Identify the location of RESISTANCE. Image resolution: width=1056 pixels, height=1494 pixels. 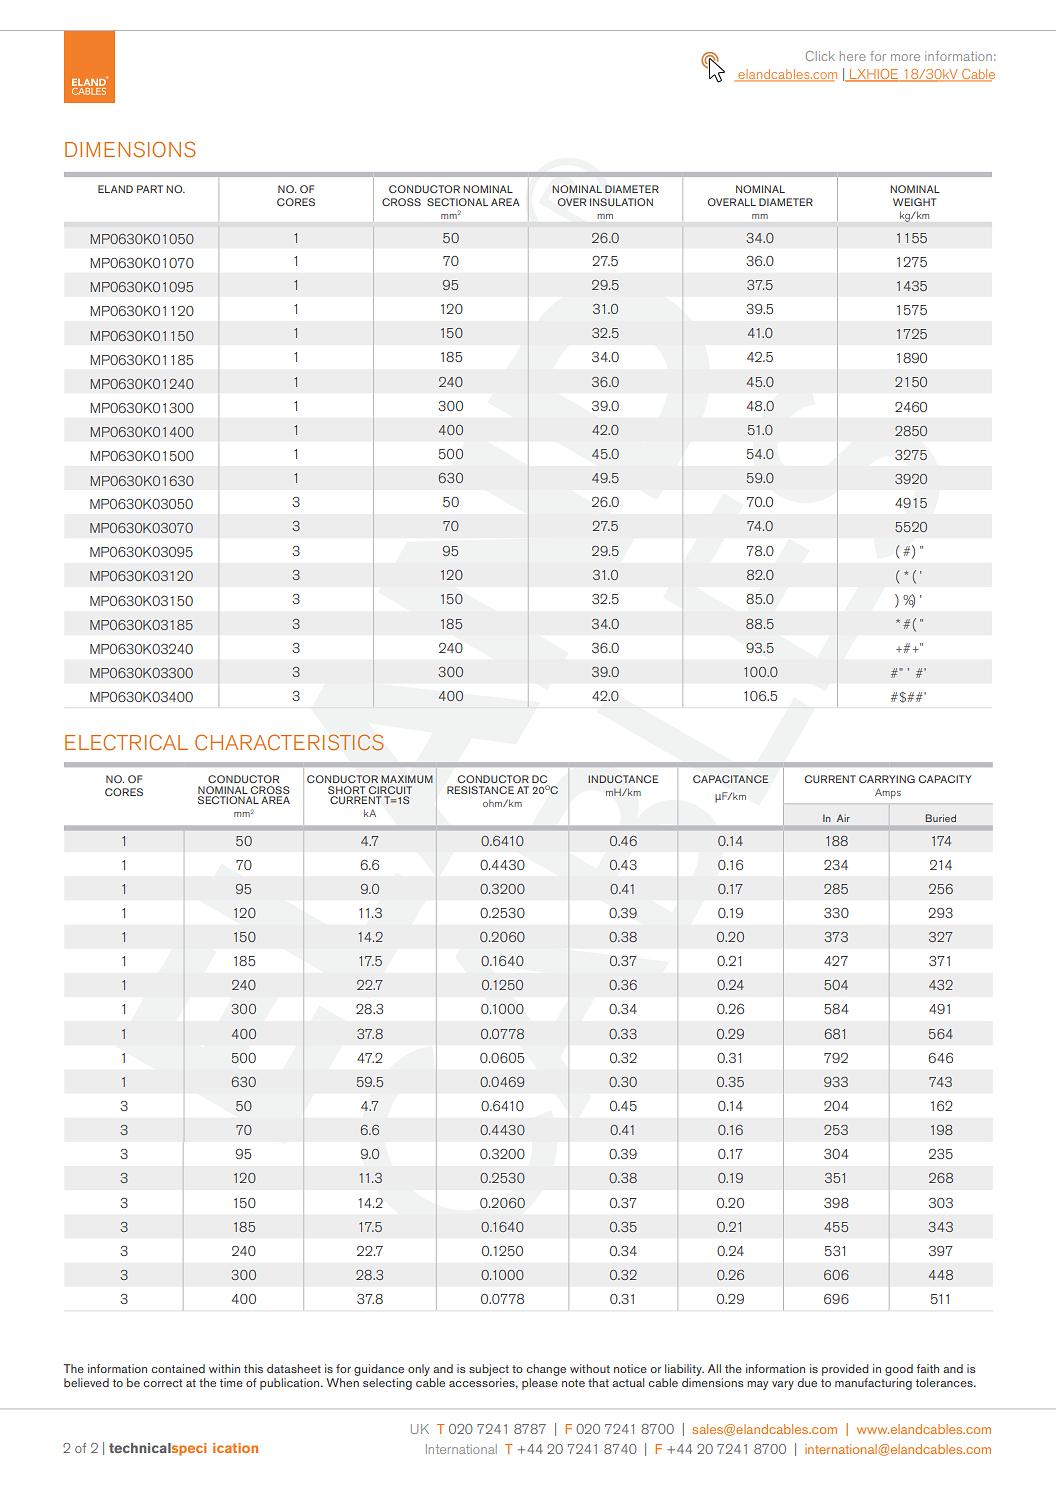
(480, 790).
